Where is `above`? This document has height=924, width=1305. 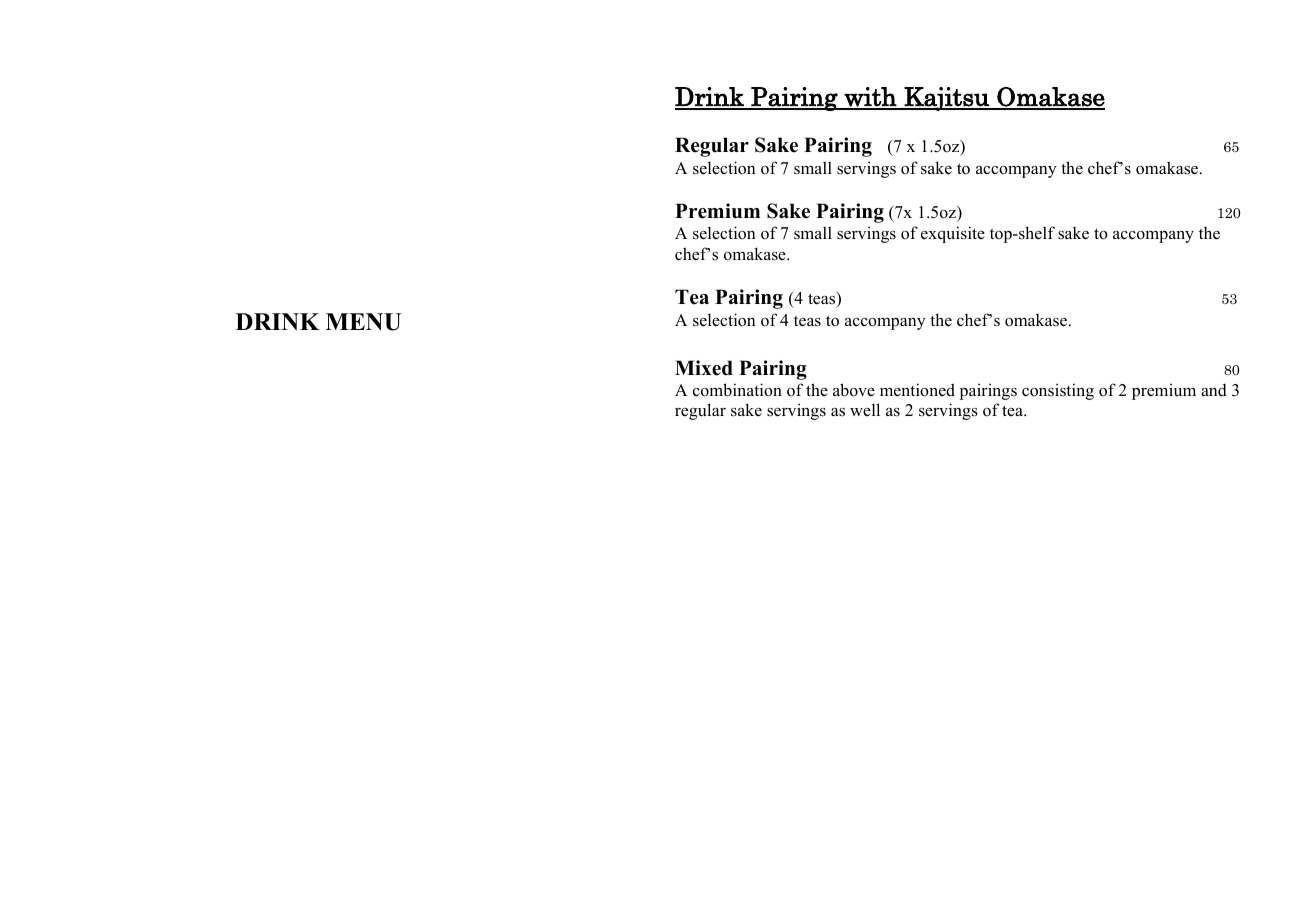
above is located at coordinates (854, 390).
